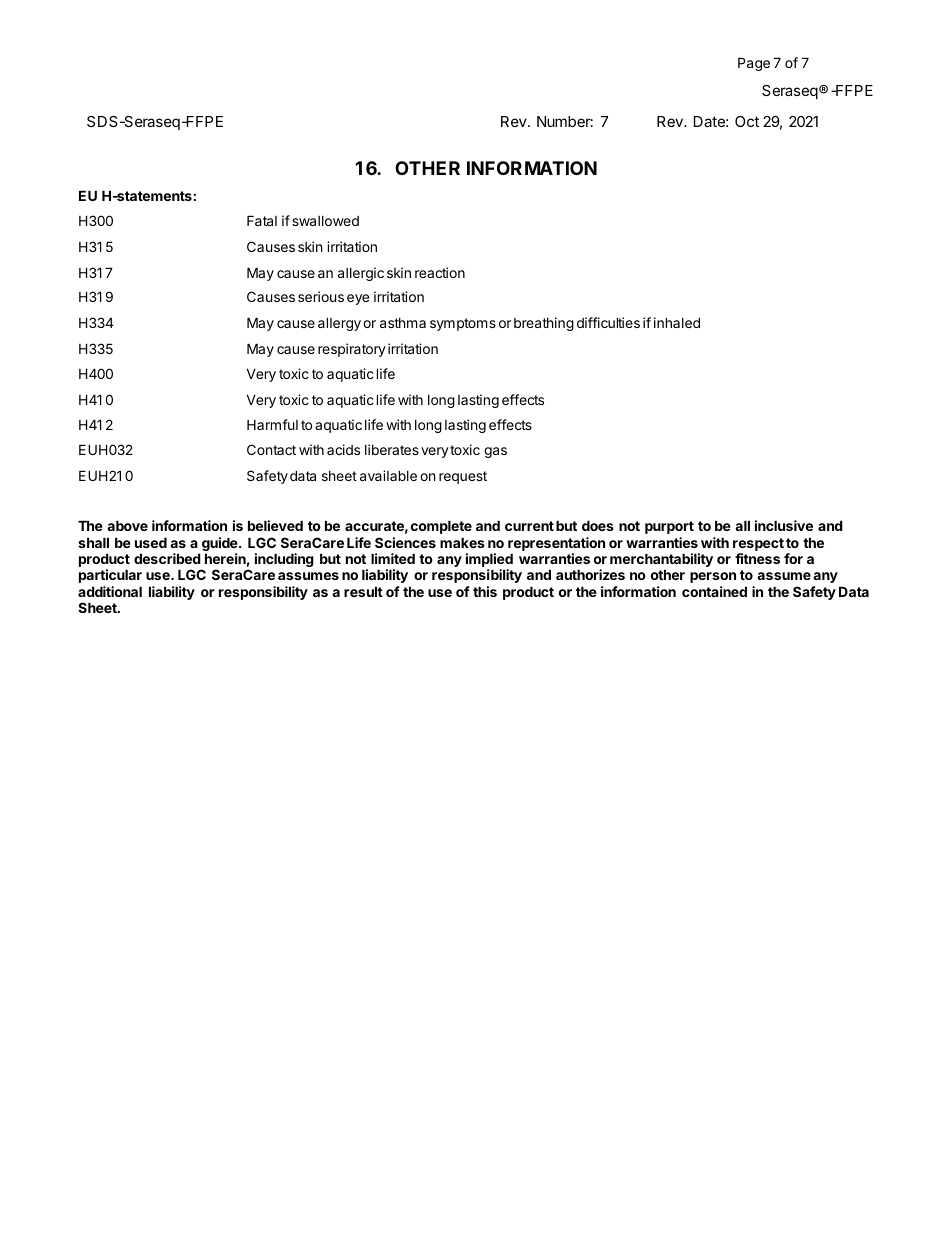 The image size is (952, 1233). I want to click on difficulties, so click(608, 322).
